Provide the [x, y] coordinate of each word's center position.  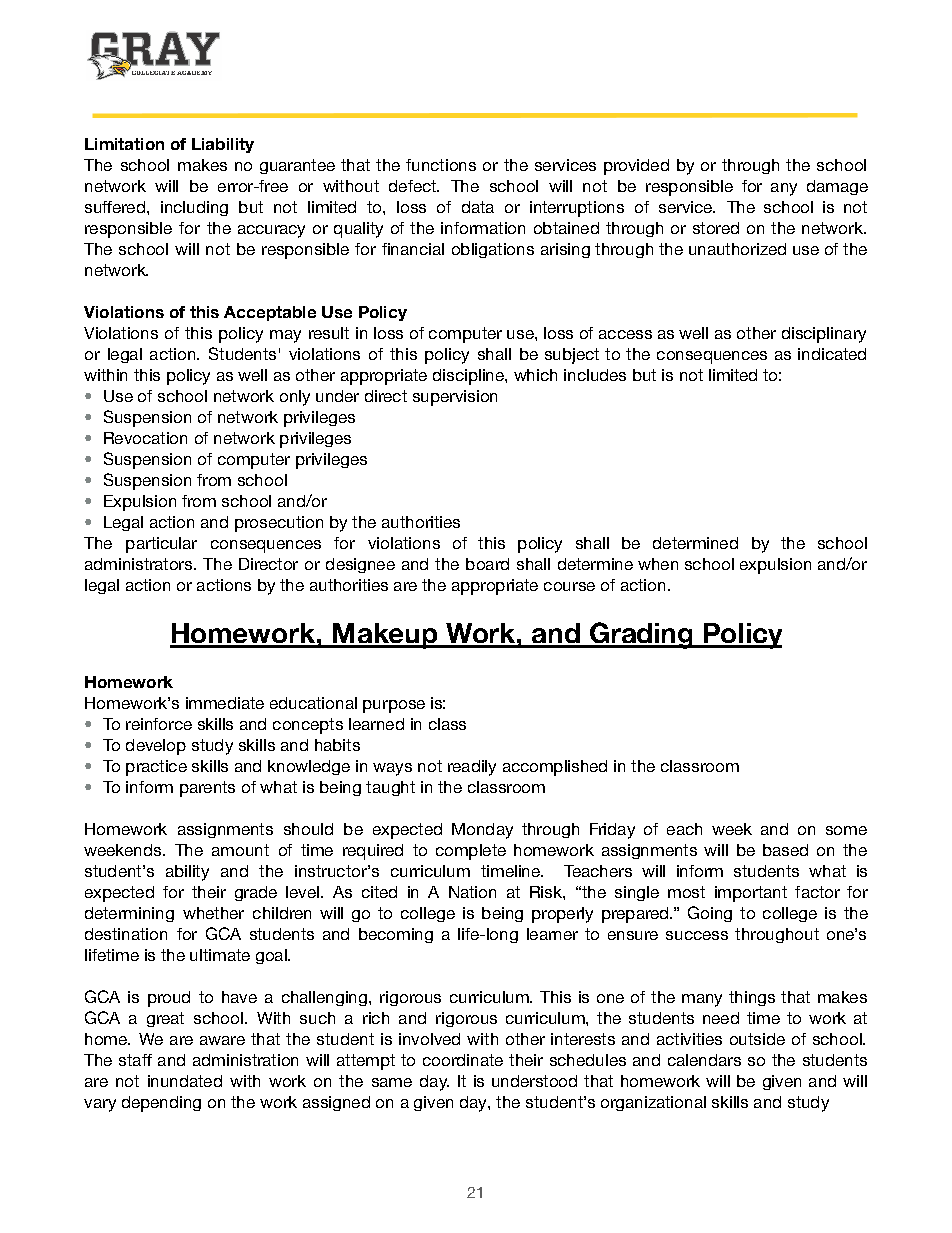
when [658, 564]
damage [837, 187]
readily [472, 768]
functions [441, 165]
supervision [455, 398]
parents [207, 789]
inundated [185, 1081]
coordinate [463, 1060]
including [194, 208]
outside [757, 1039]
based [785, 850]
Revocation [145, 438]
